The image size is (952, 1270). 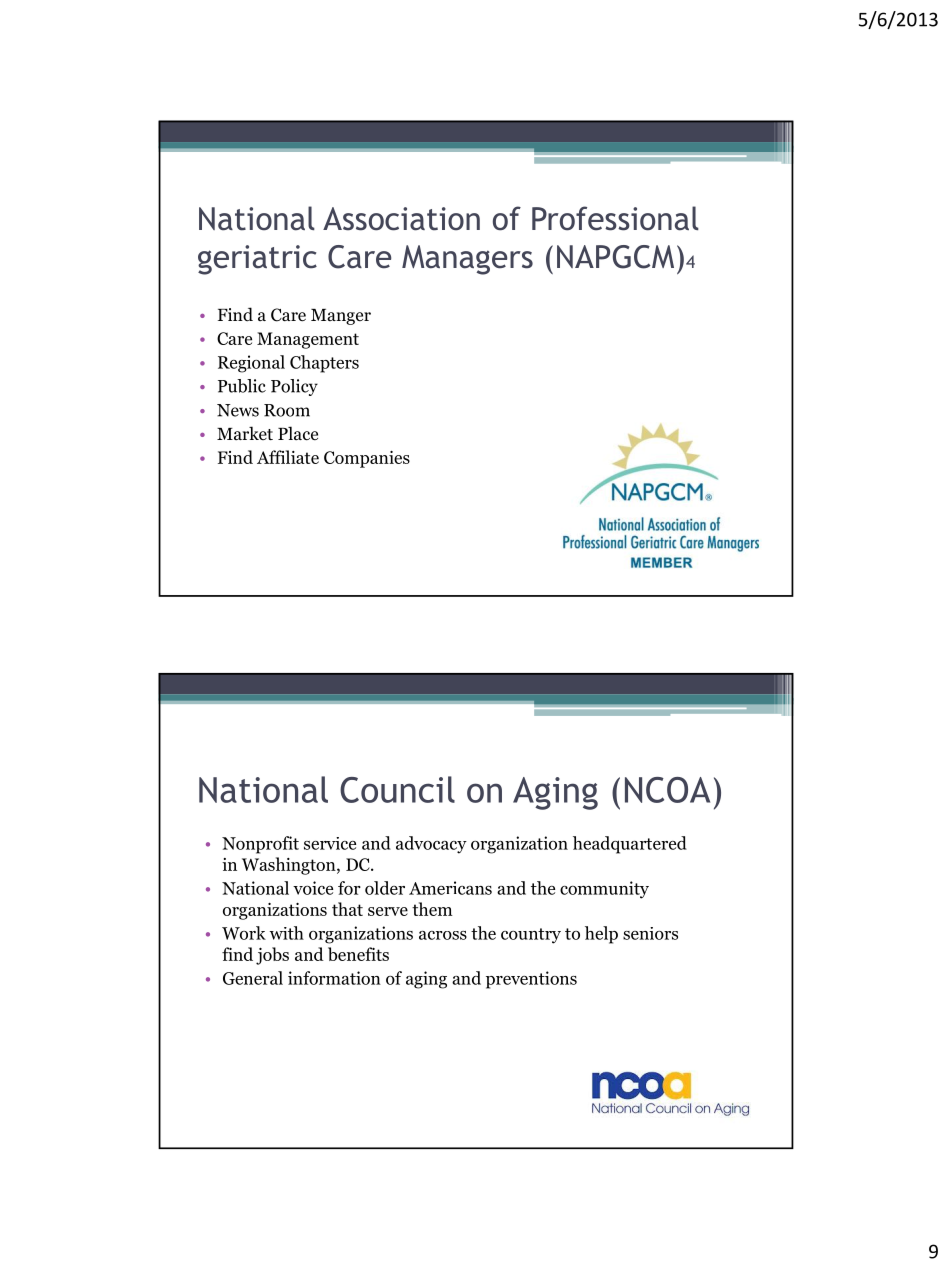 I want to click on Affiliate, so click(x=288, y=457).
